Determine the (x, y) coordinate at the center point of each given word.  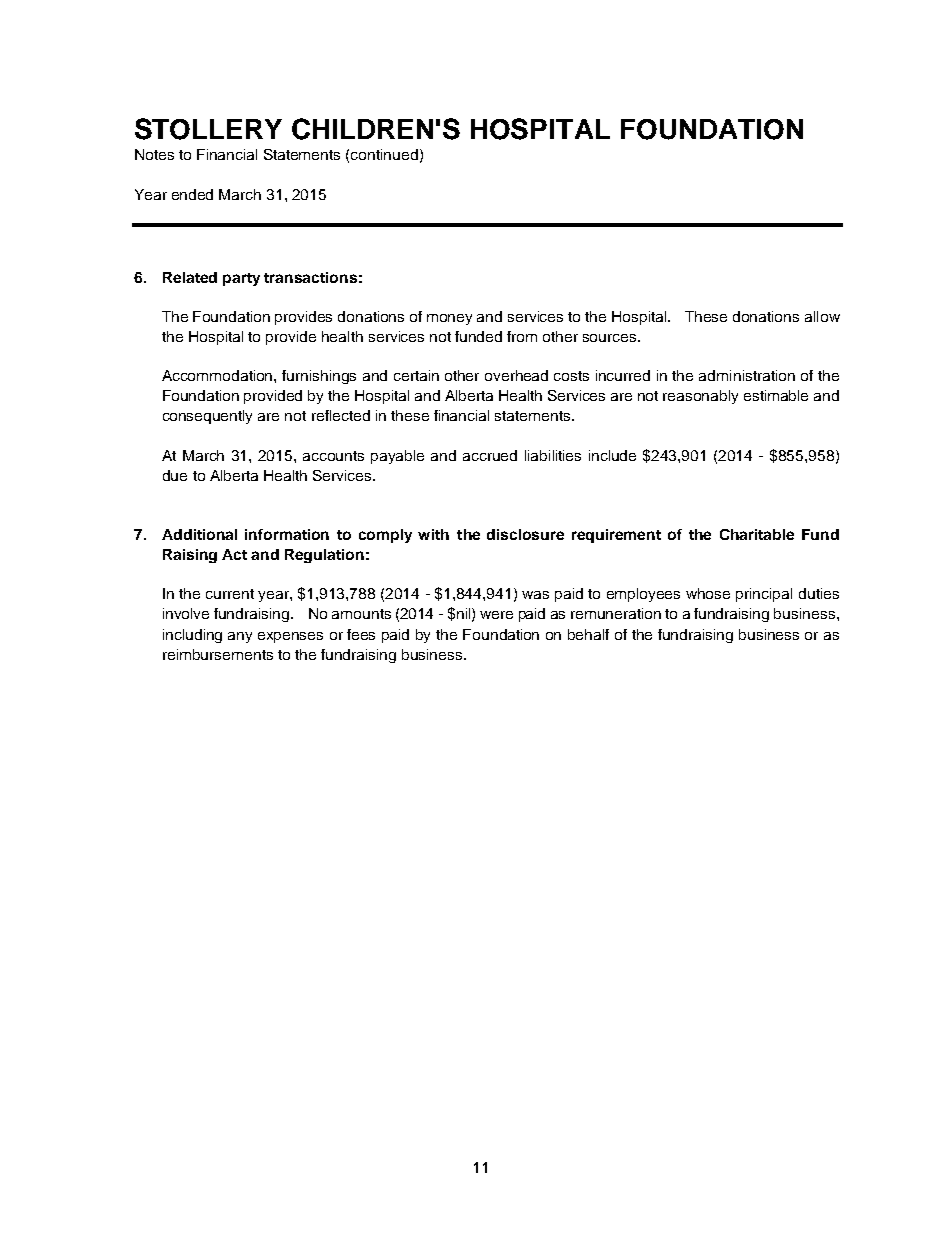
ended (192, 194)
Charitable (757, 534)
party (241, 279)
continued (384, 154)
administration (747, 375)
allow (822, 316)
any (240, 637)
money (449, 319)
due (175, 475)
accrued (490, 455)
